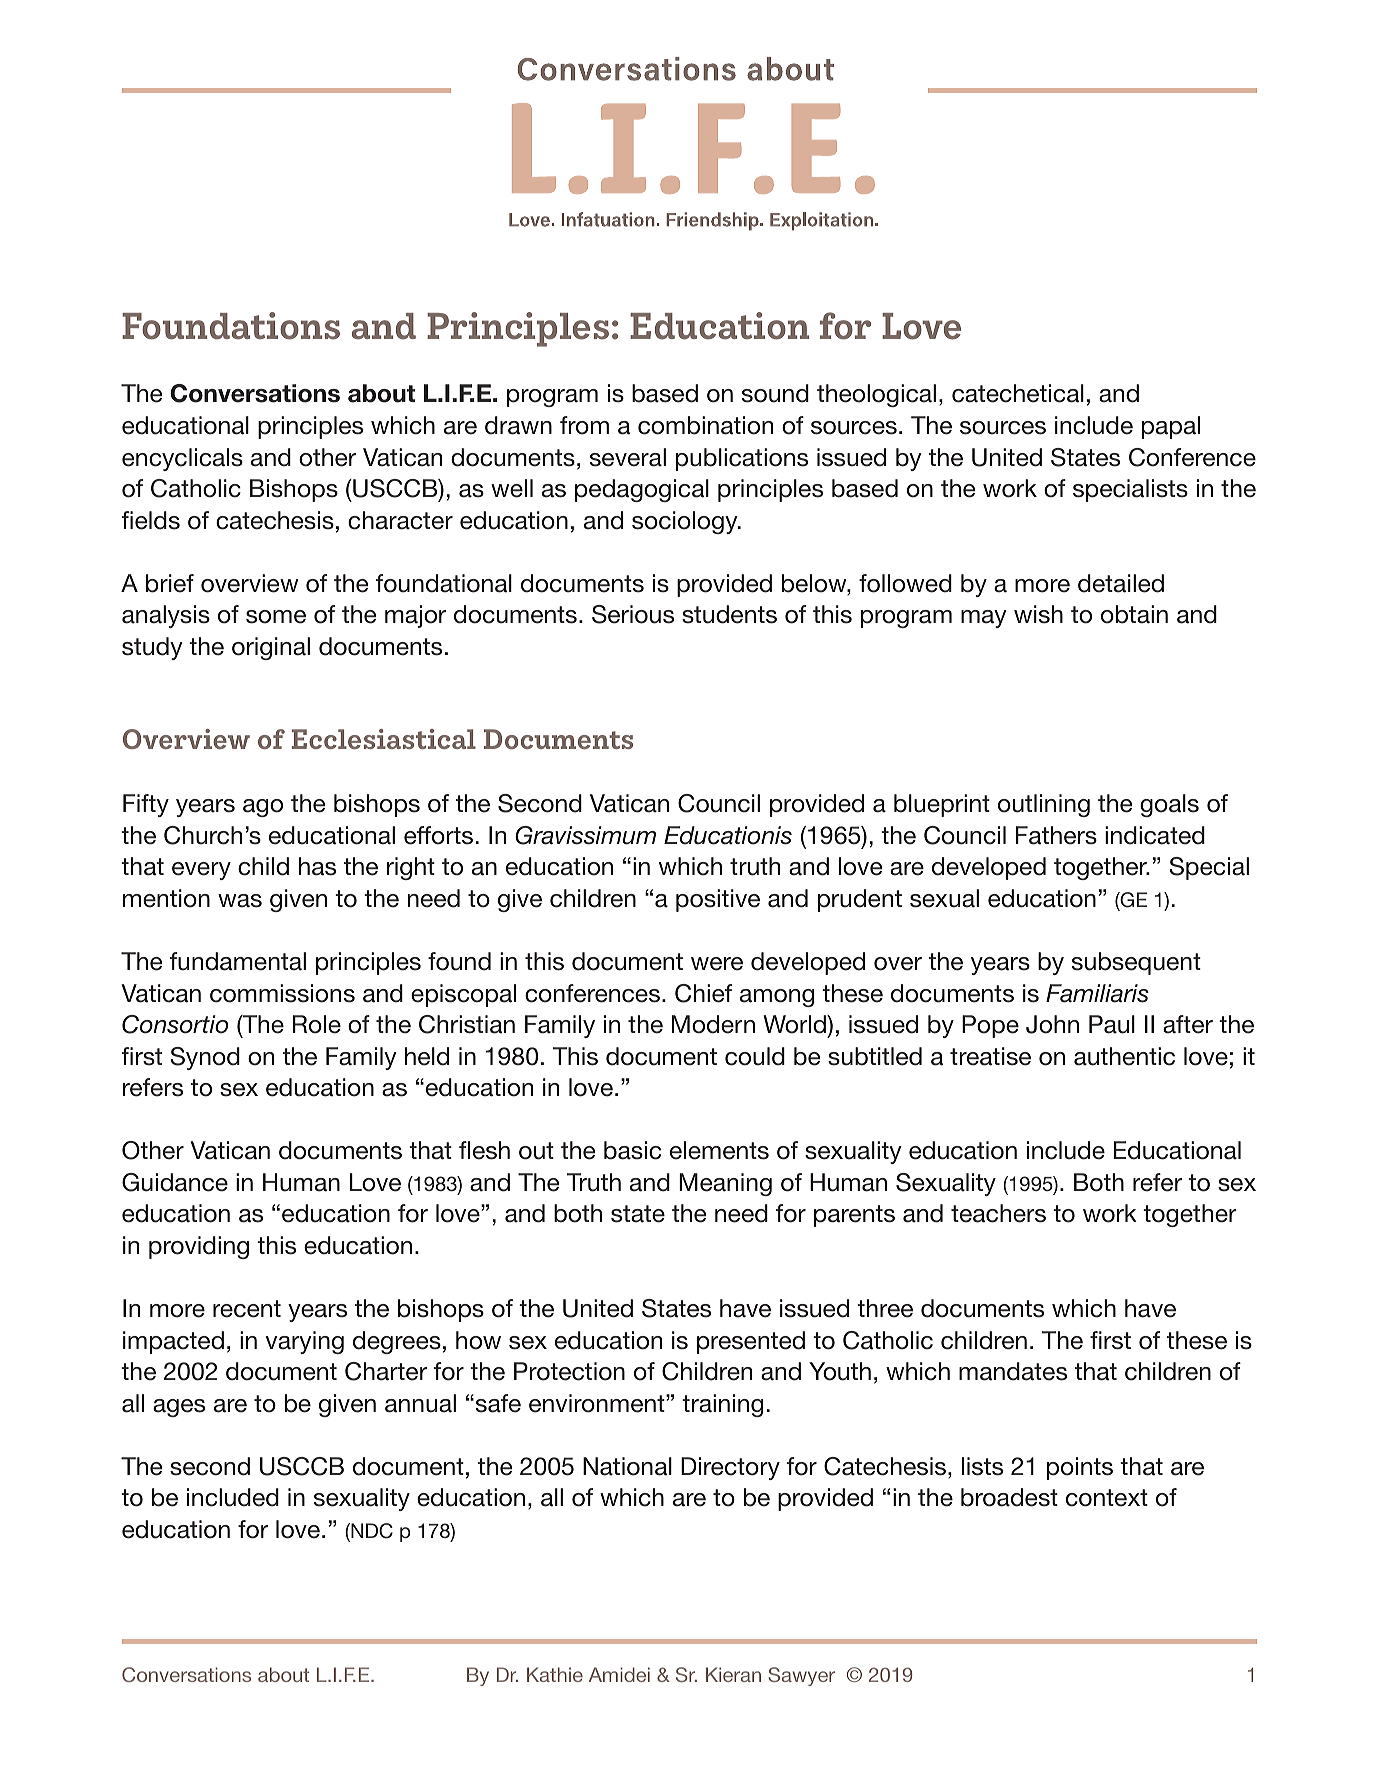 This screenshot has width=1379, height=1784. What do you see at coordinates (317, 866) in the screenshot?
I see `has` at bounding box center [317, 866].
